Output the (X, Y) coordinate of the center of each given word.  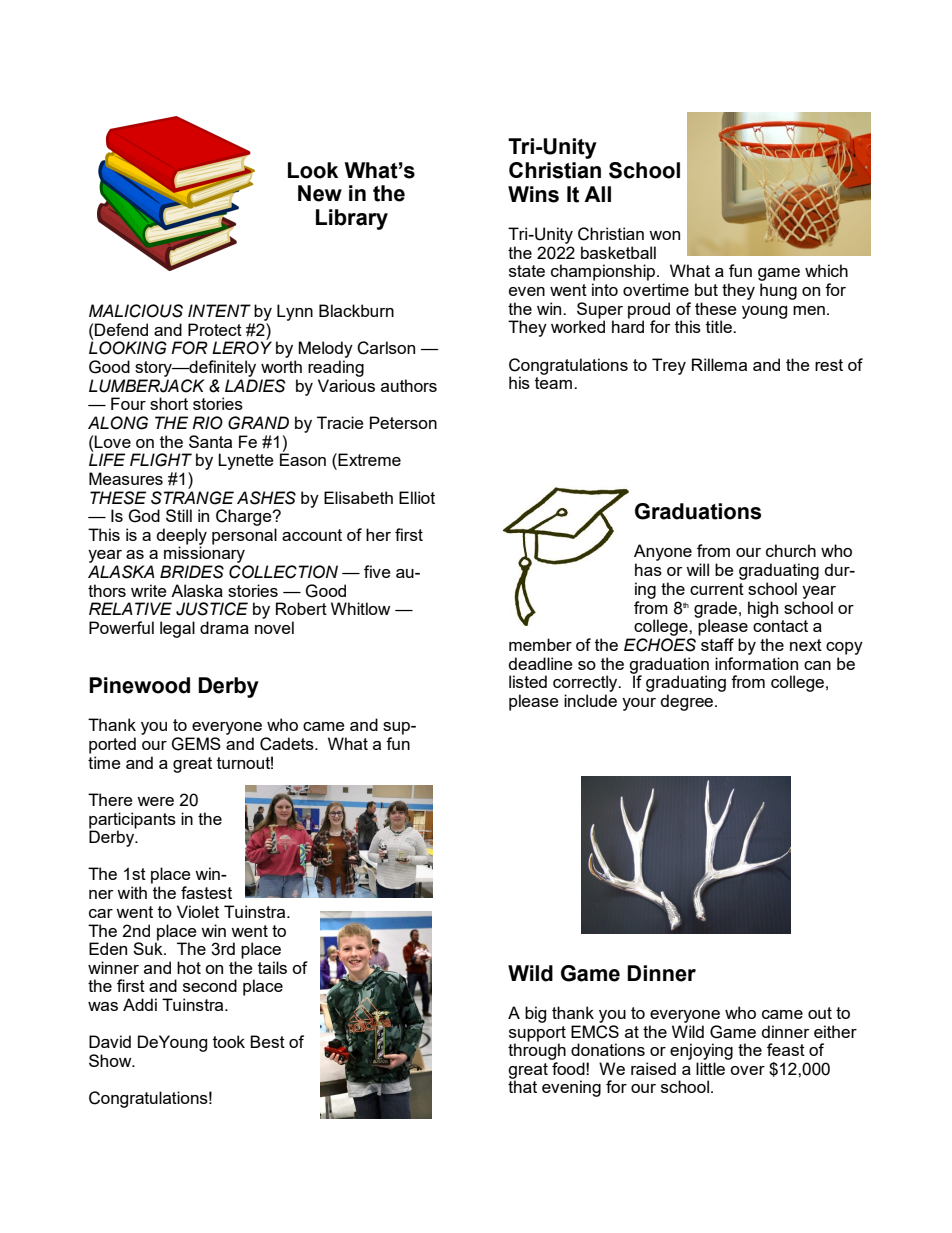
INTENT (219, 310)
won (664, 235)
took (229, 1041)
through (537, 1051)
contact (780, 626)
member (540, 644)
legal (177, 629)
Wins (533, 194)
